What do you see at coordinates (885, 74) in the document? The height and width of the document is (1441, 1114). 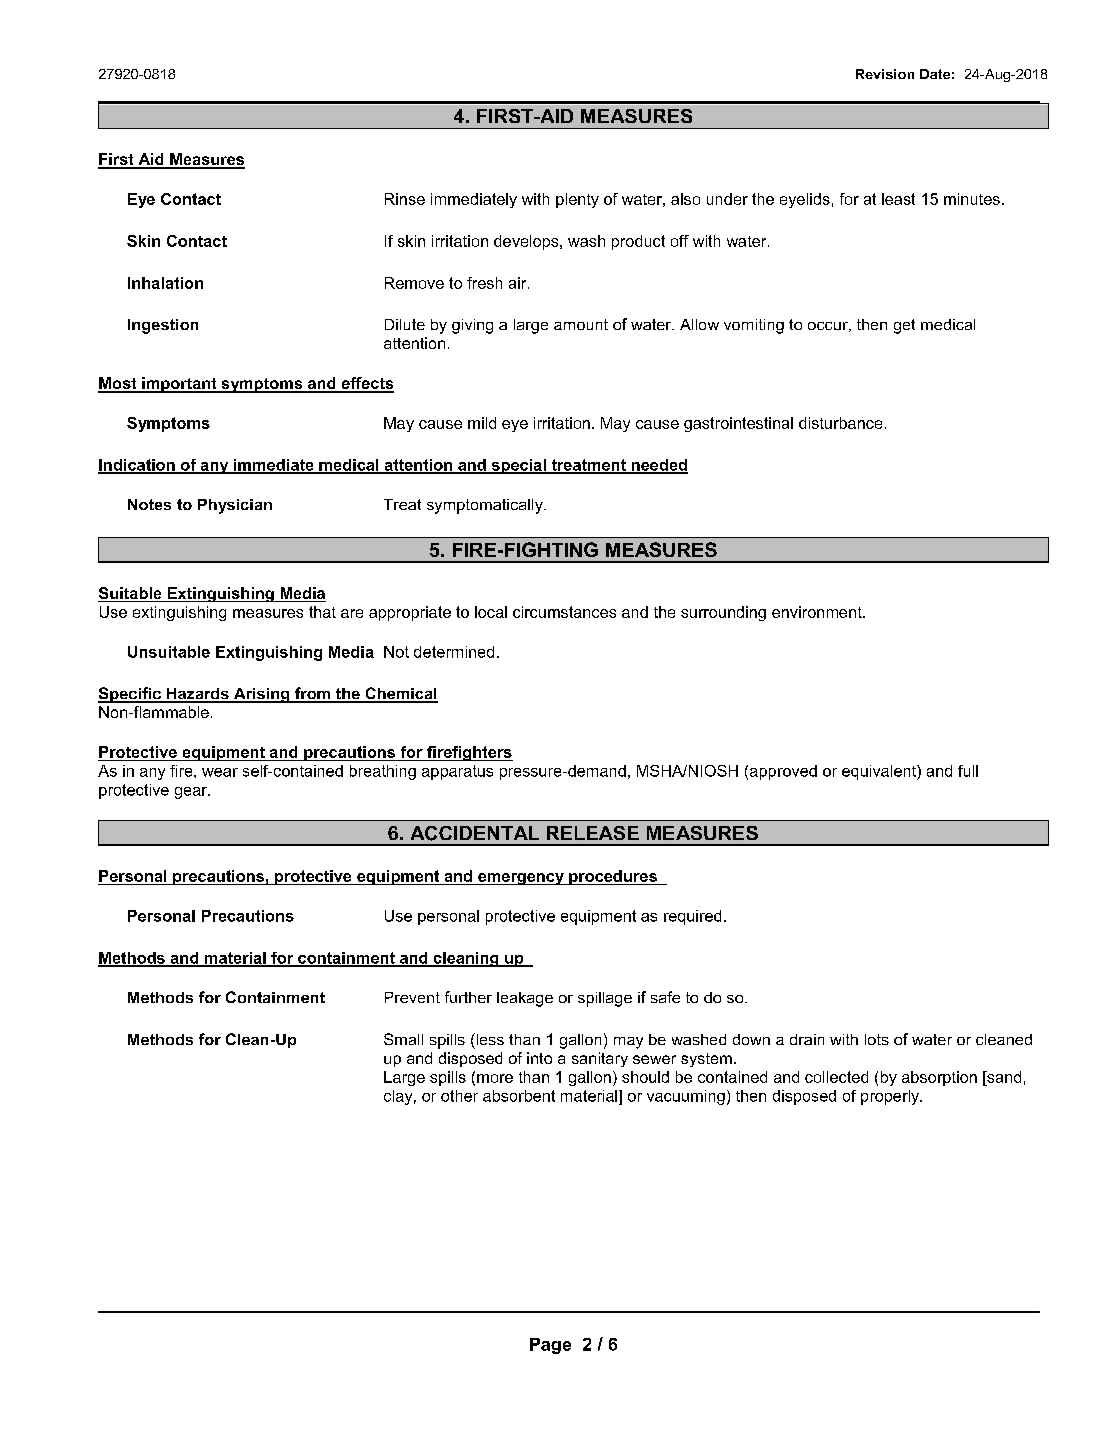 I see `Revision` at bounding box center [885, 74].
